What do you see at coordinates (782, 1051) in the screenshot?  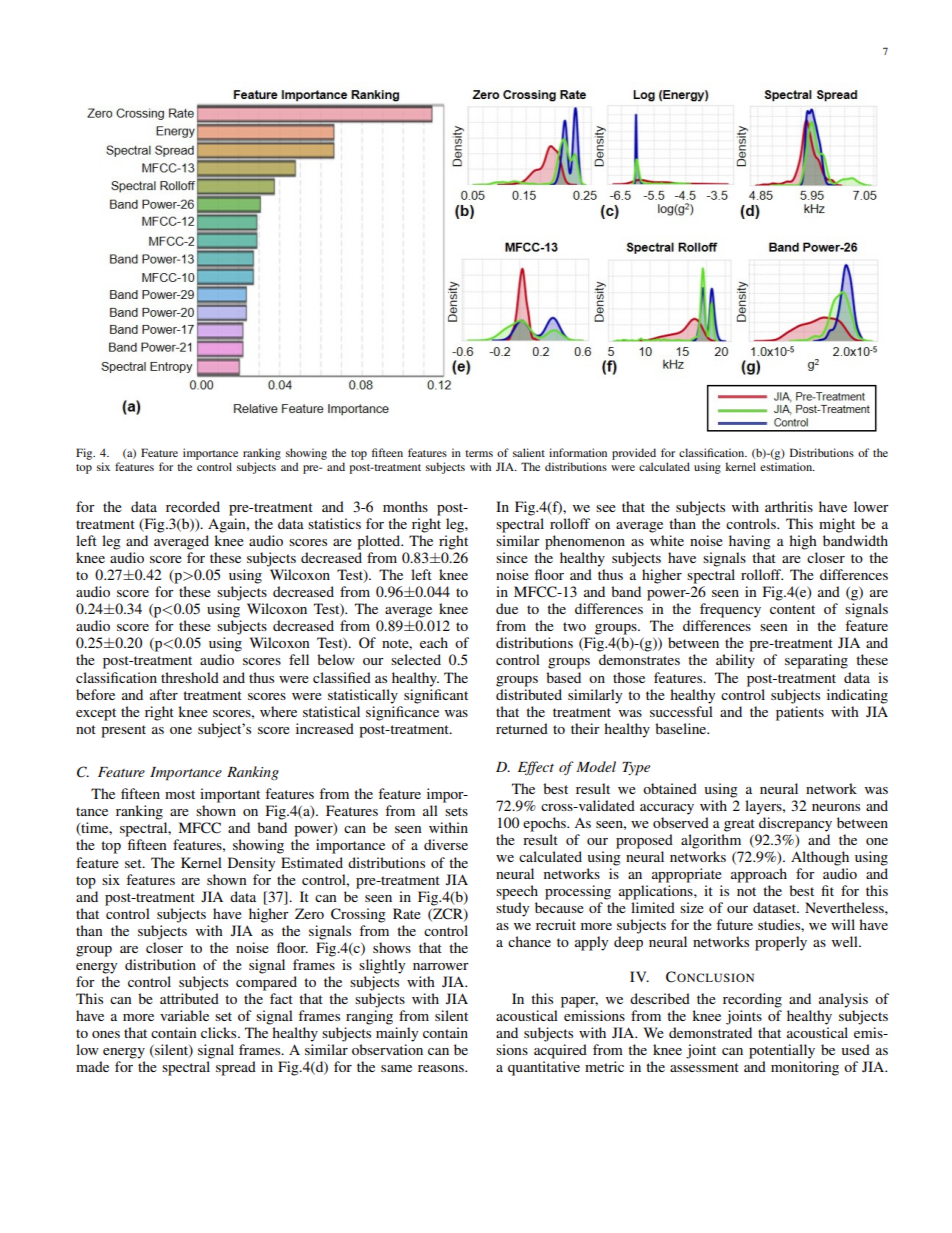 I see `potentially` at bounding box center [782, 1051].
